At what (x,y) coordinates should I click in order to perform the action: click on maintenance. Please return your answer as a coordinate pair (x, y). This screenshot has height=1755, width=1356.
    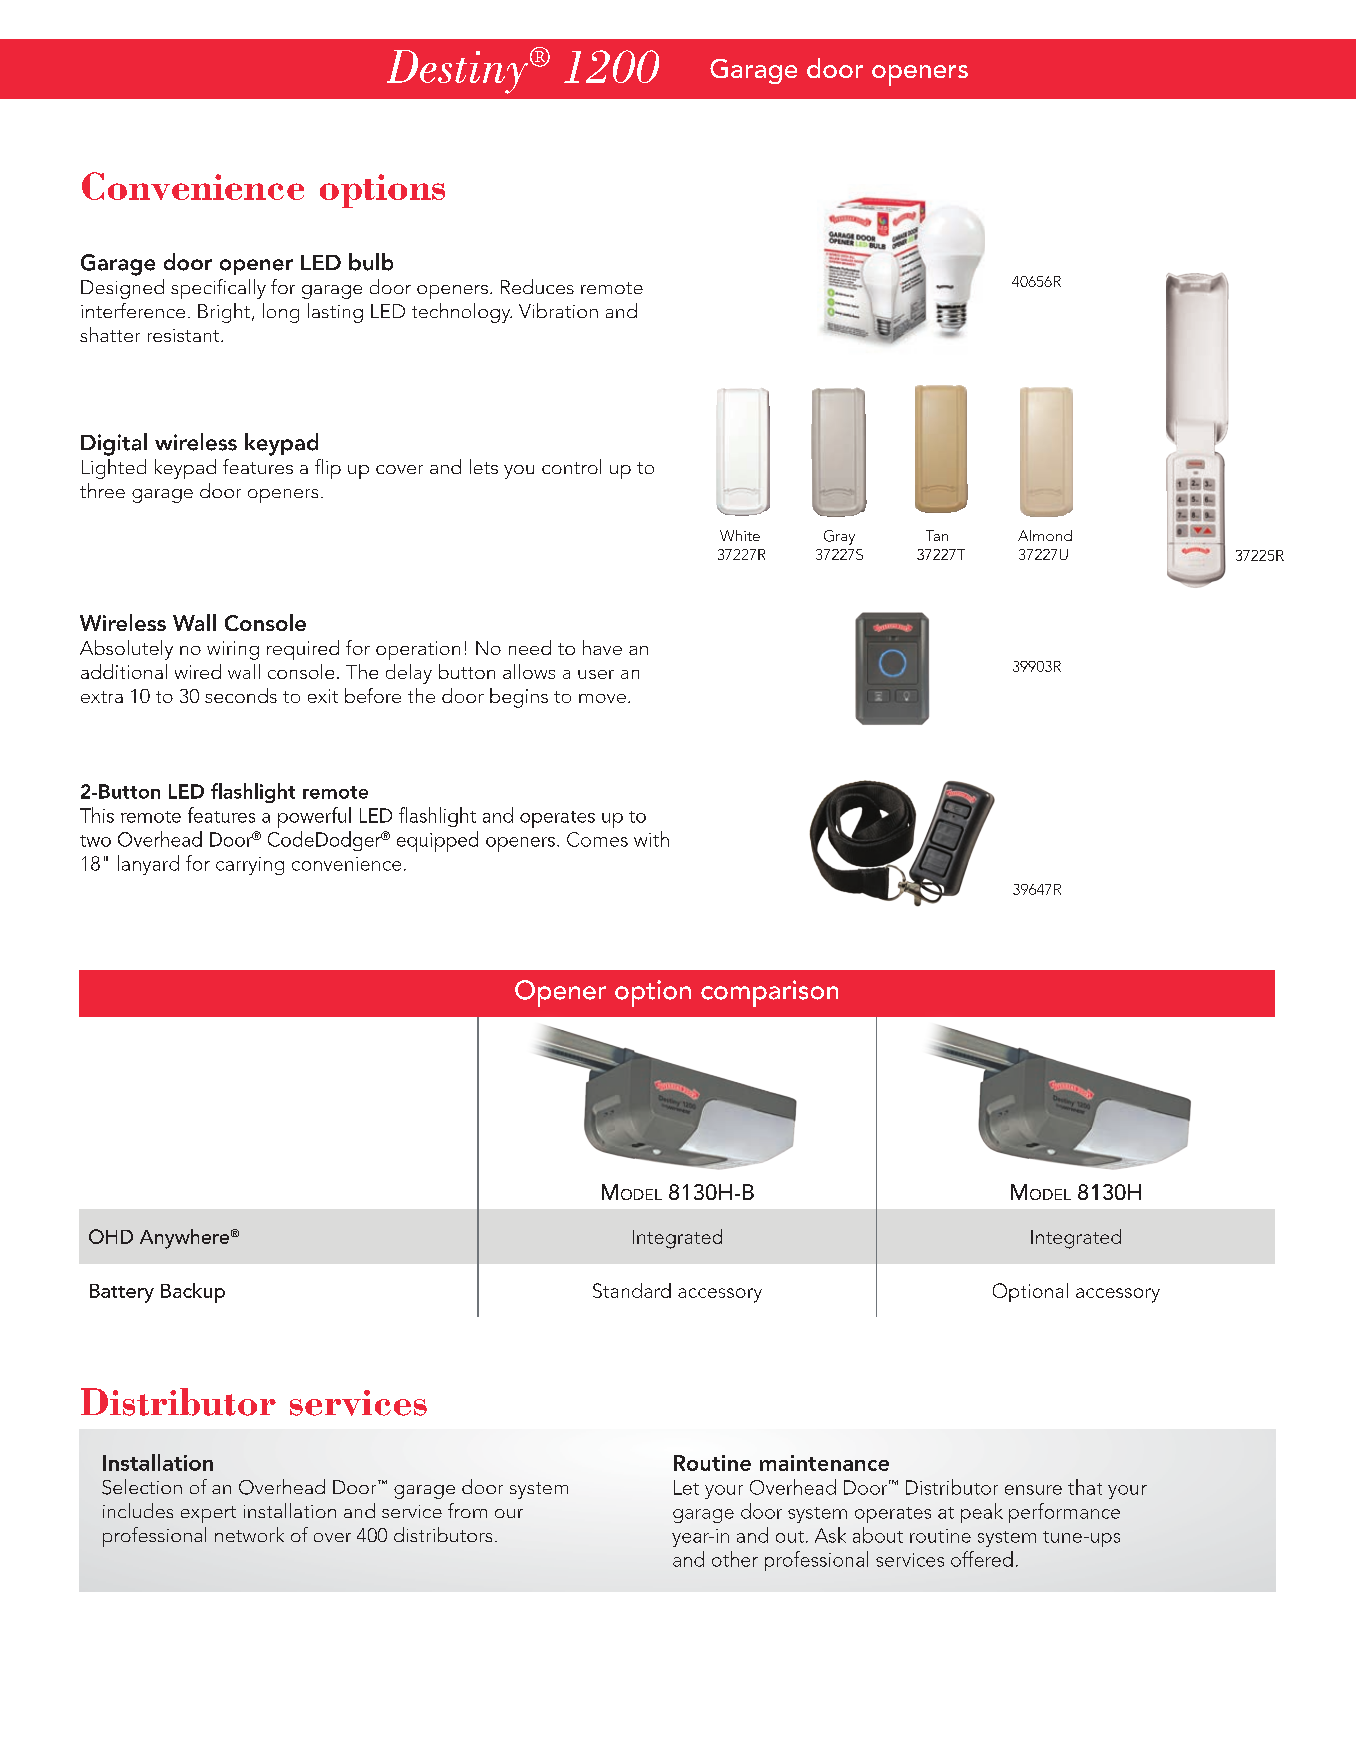
    Looking at the image, I should click on (824, 1463).
